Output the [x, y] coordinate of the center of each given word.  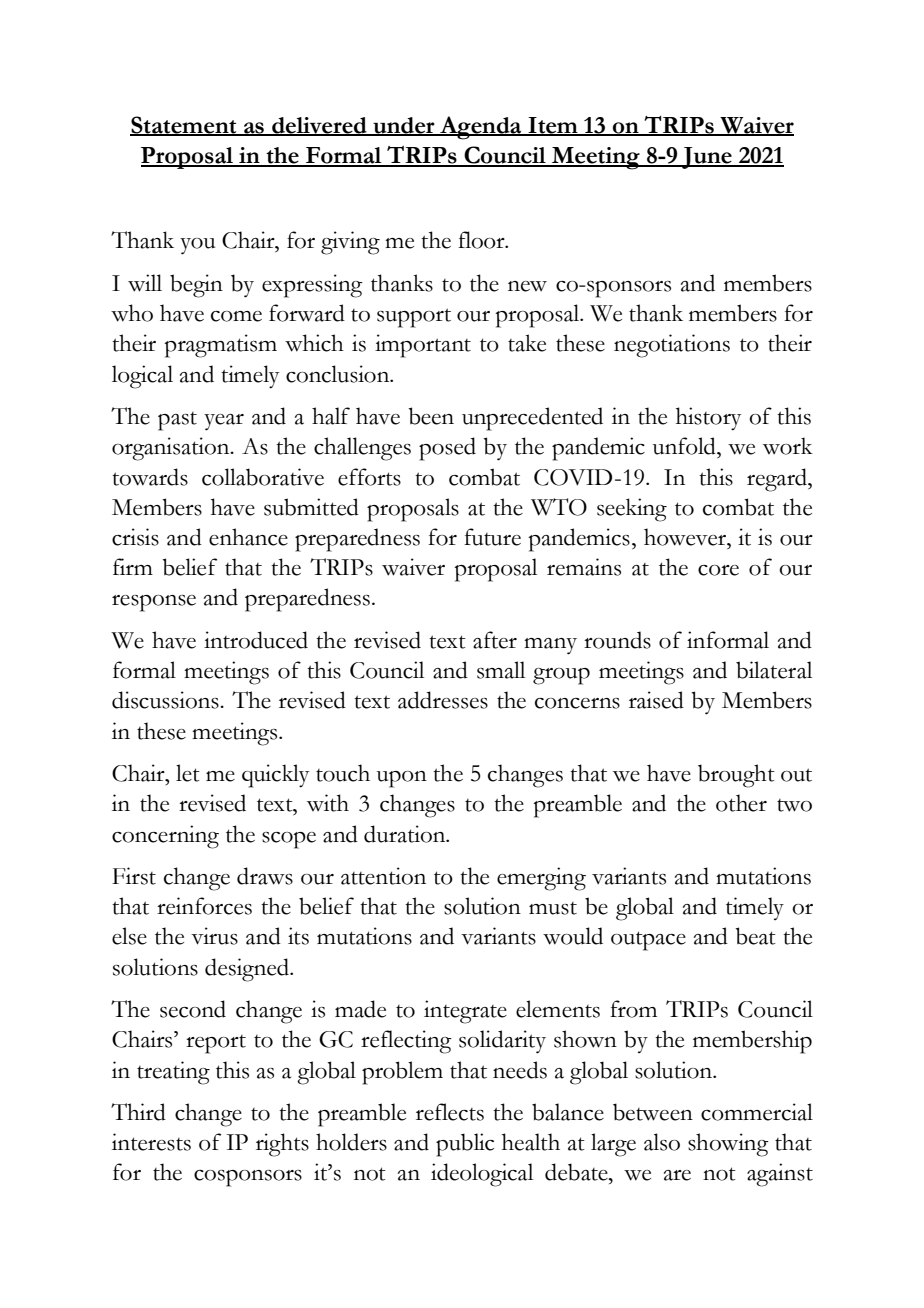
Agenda [481, 128]
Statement [184, 125]
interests [151, 1142]
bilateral [774, 670]
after [495, 640]
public [465, 1145]
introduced [256, 640]
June [707, 158]
